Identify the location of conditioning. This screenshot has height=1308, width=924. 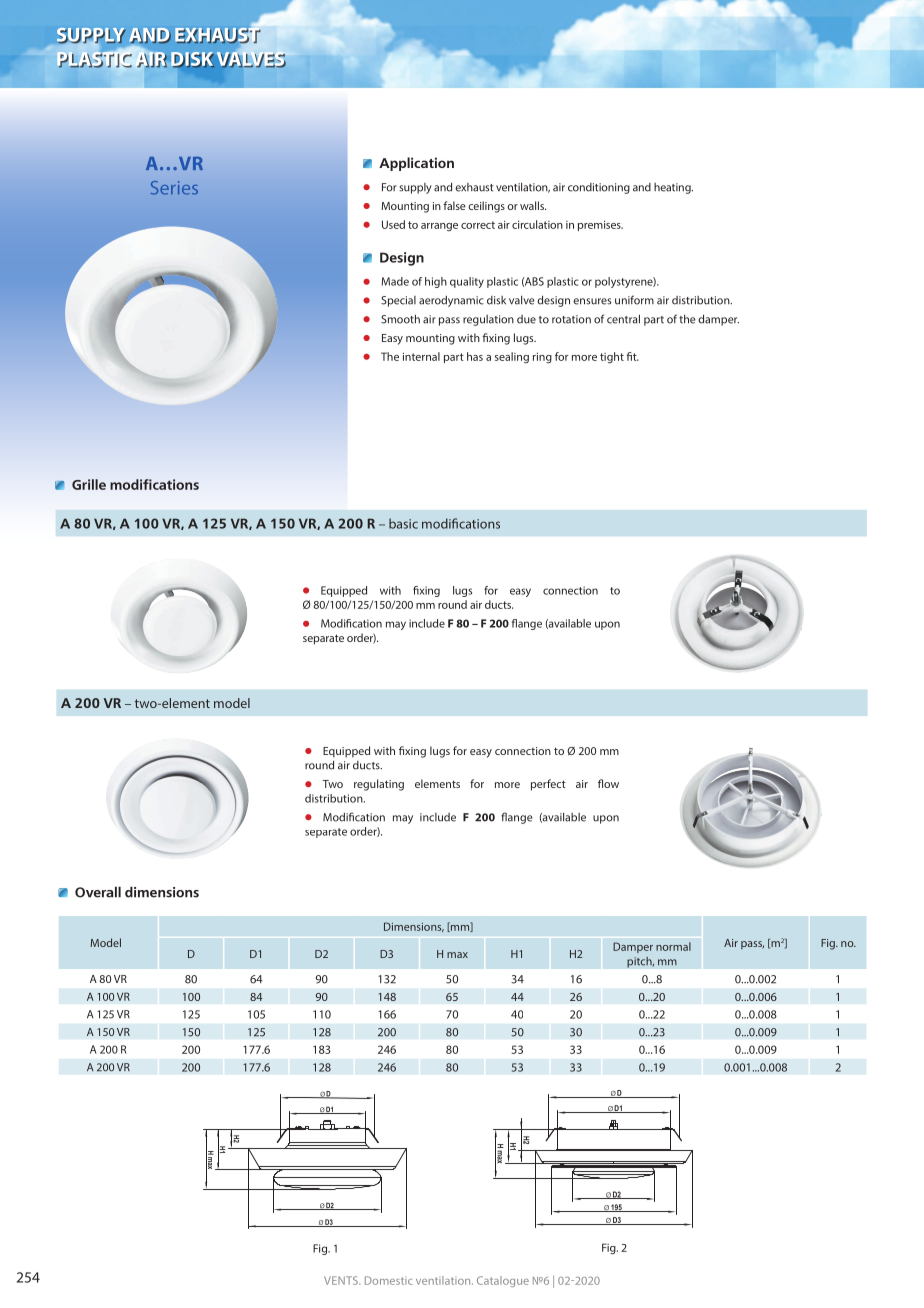
(599, 188).
